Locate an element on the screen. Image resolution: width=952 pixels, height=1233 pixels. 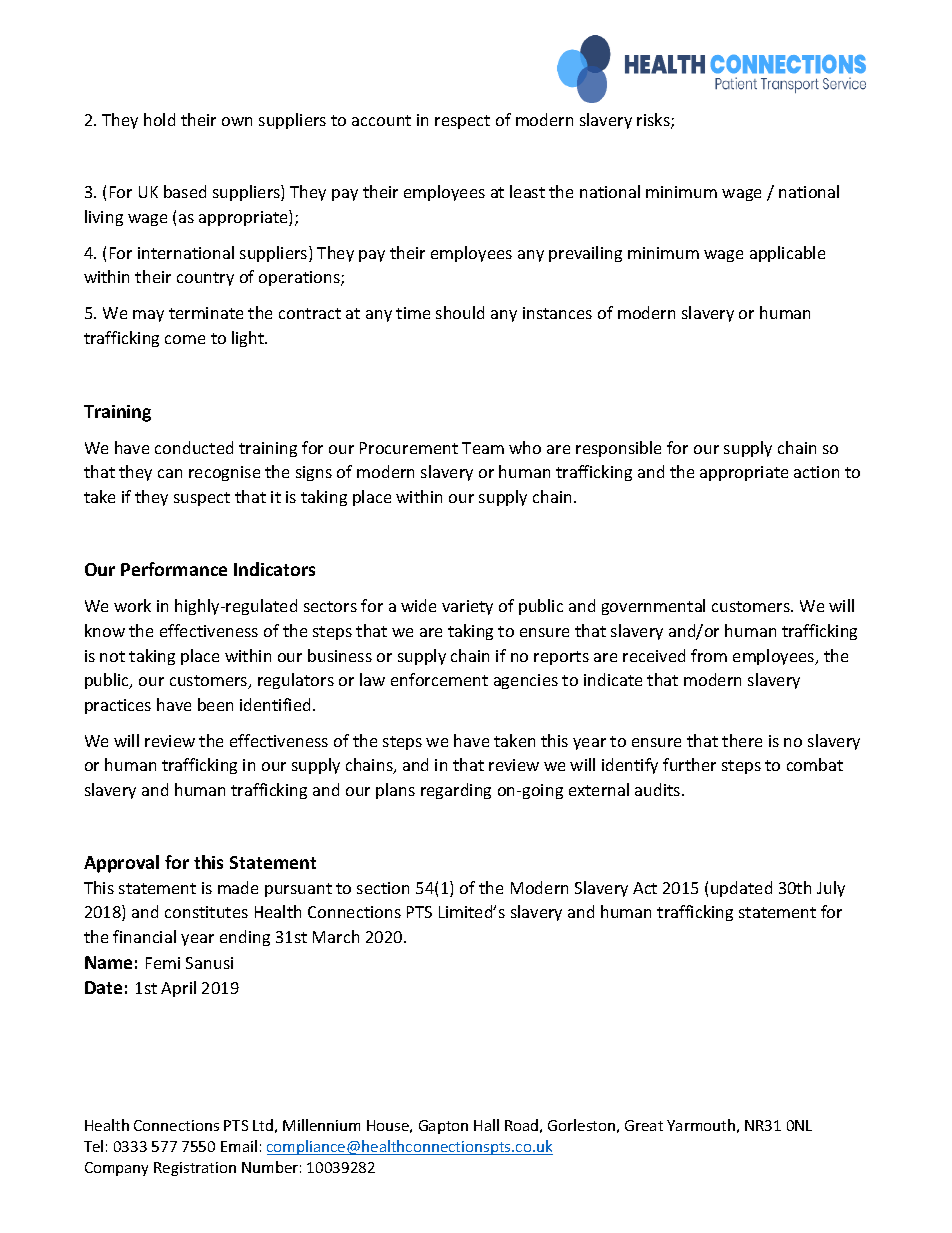
section is located at coordinates (383, 888).
